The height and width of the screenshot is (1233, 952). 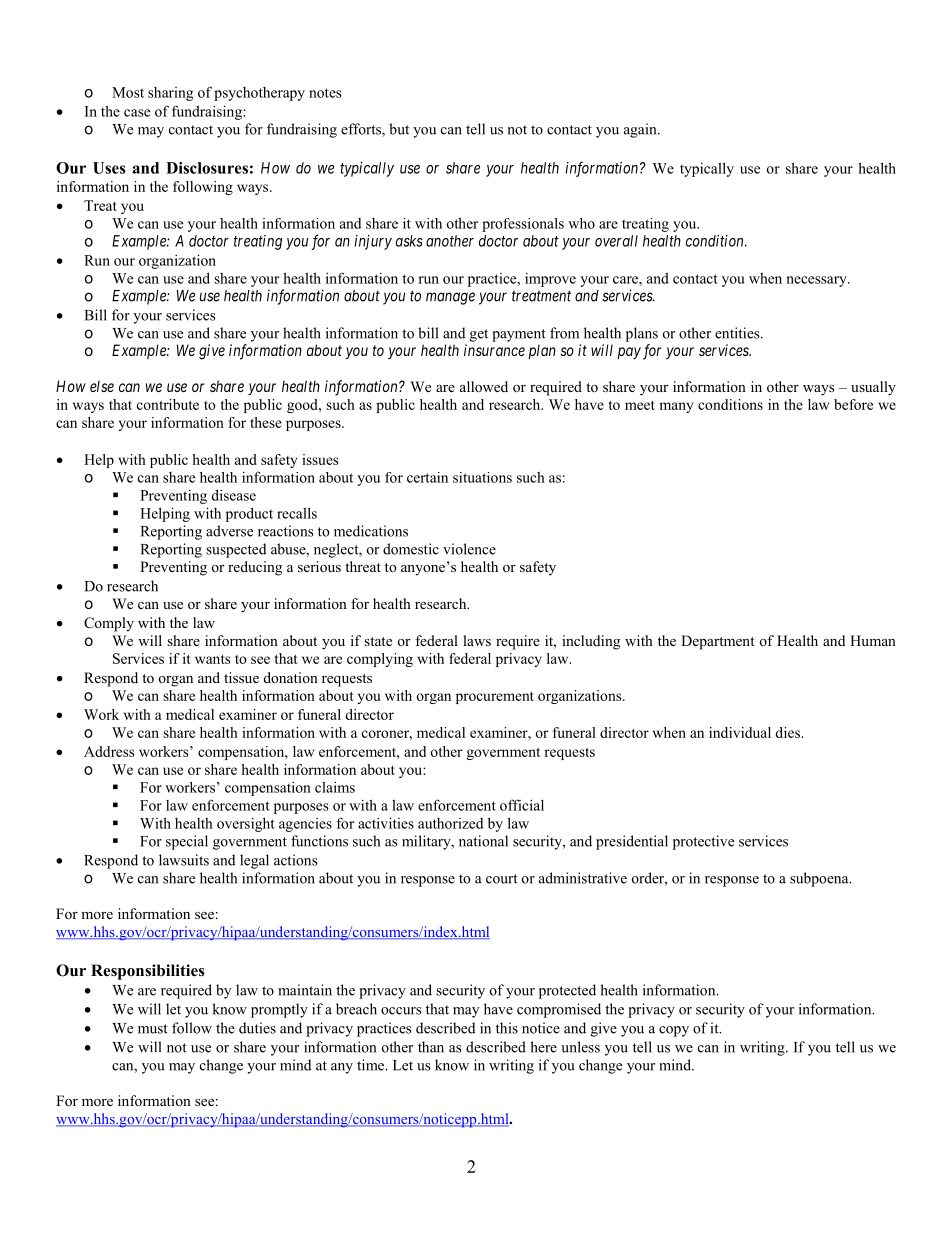 I want to click on dies, so click(x=788, y=732).
